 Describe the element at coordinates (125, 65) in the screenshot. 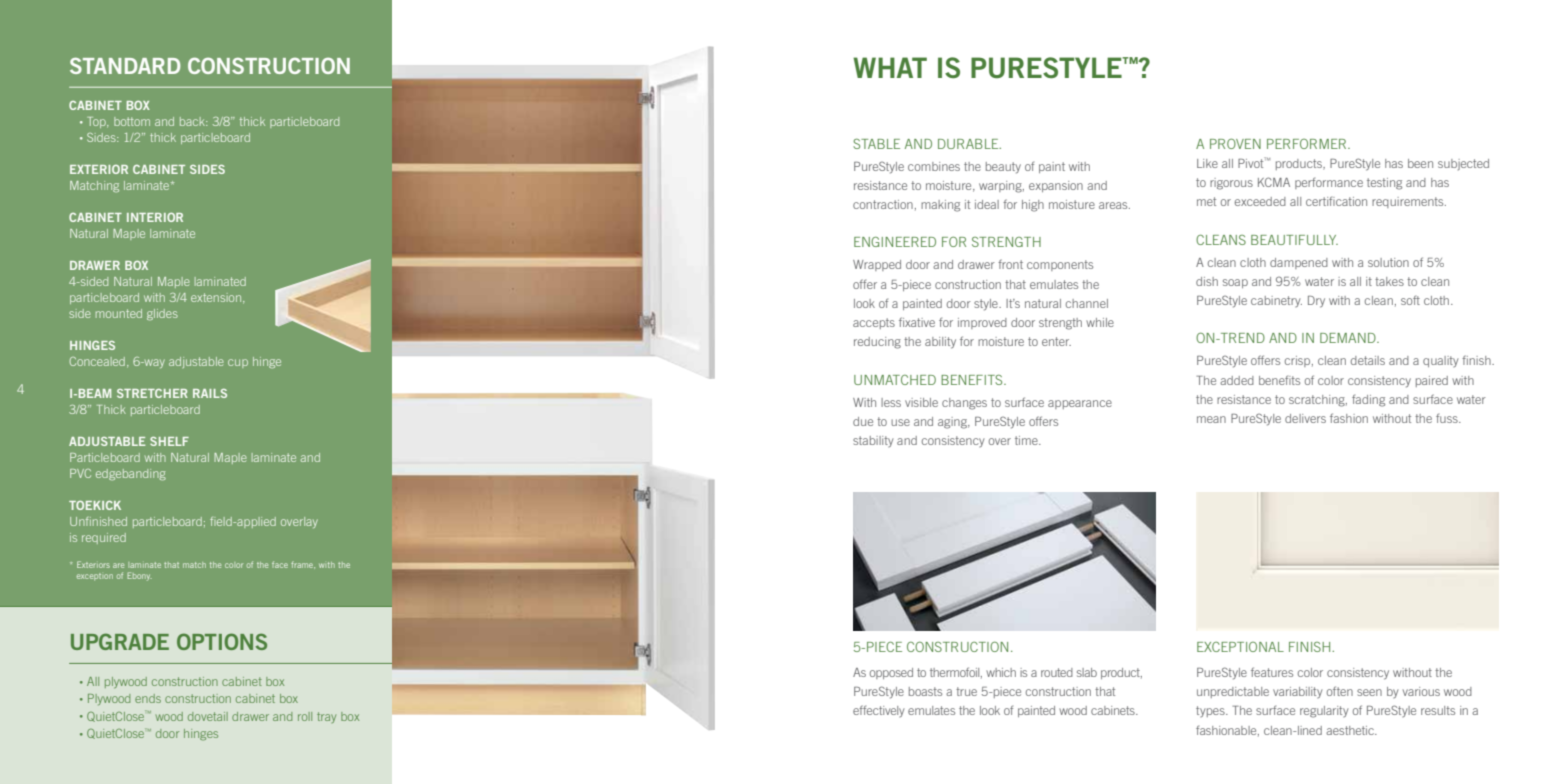

I see `STANDARD` at that location.
